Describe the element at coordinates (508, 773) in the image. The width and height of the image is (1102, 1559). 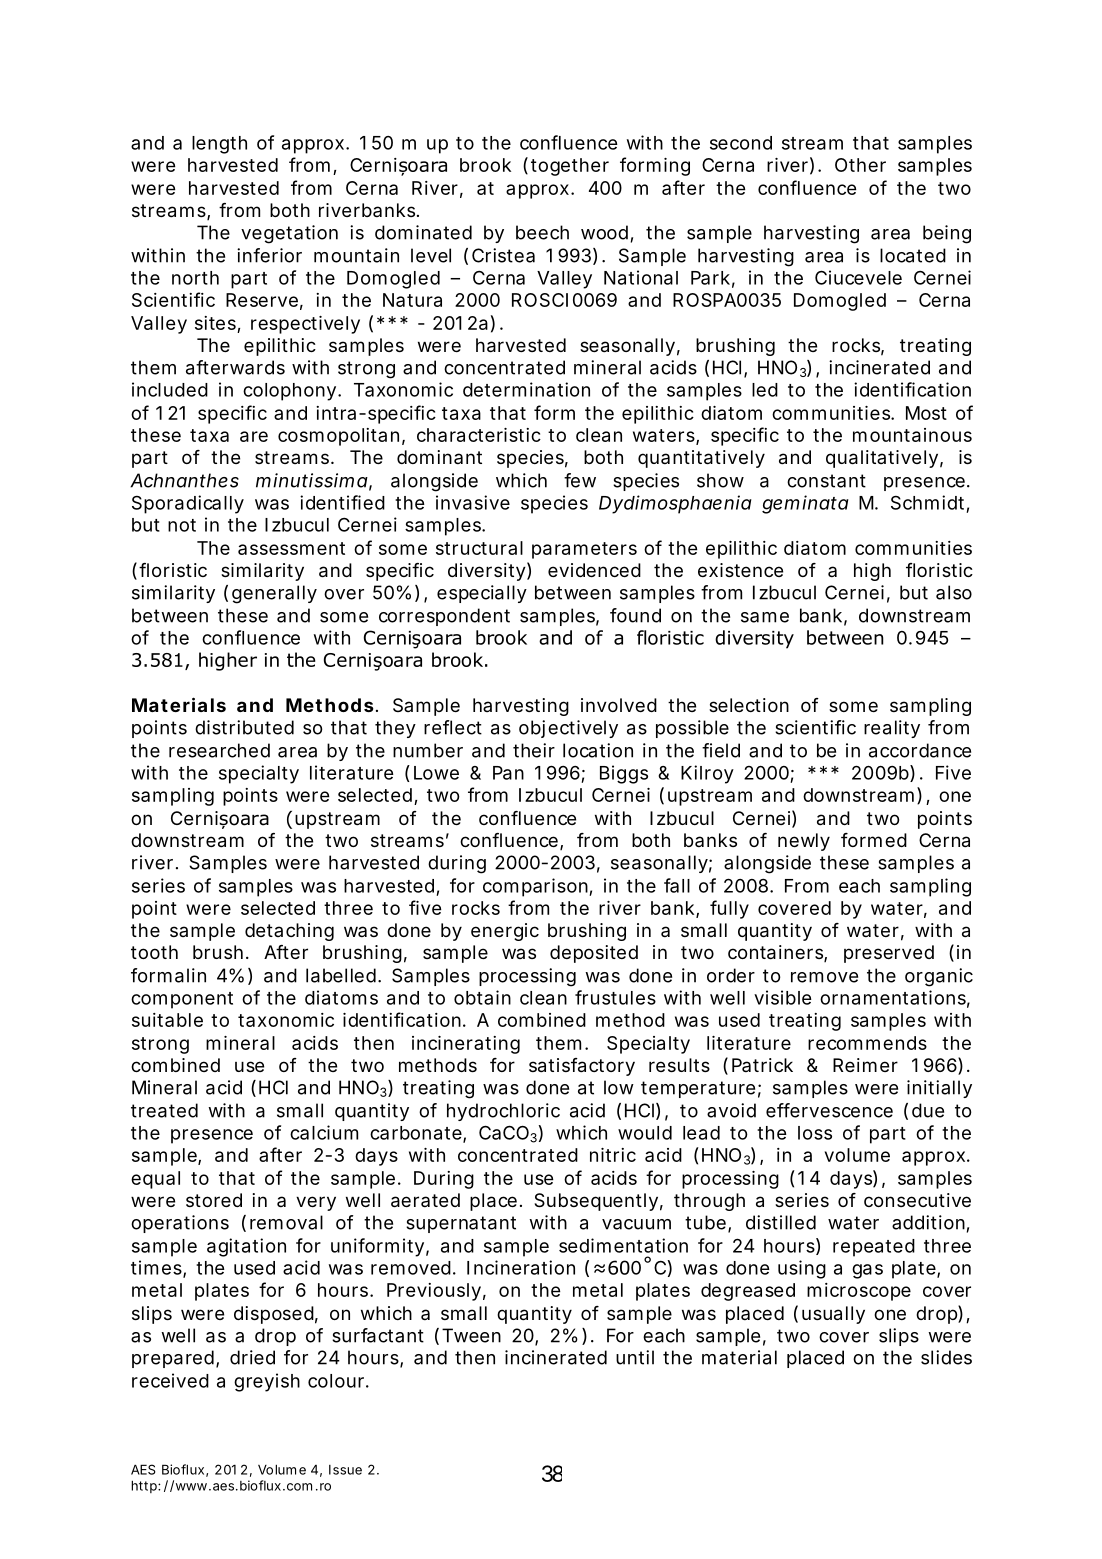
I see `Pan` at that location.
